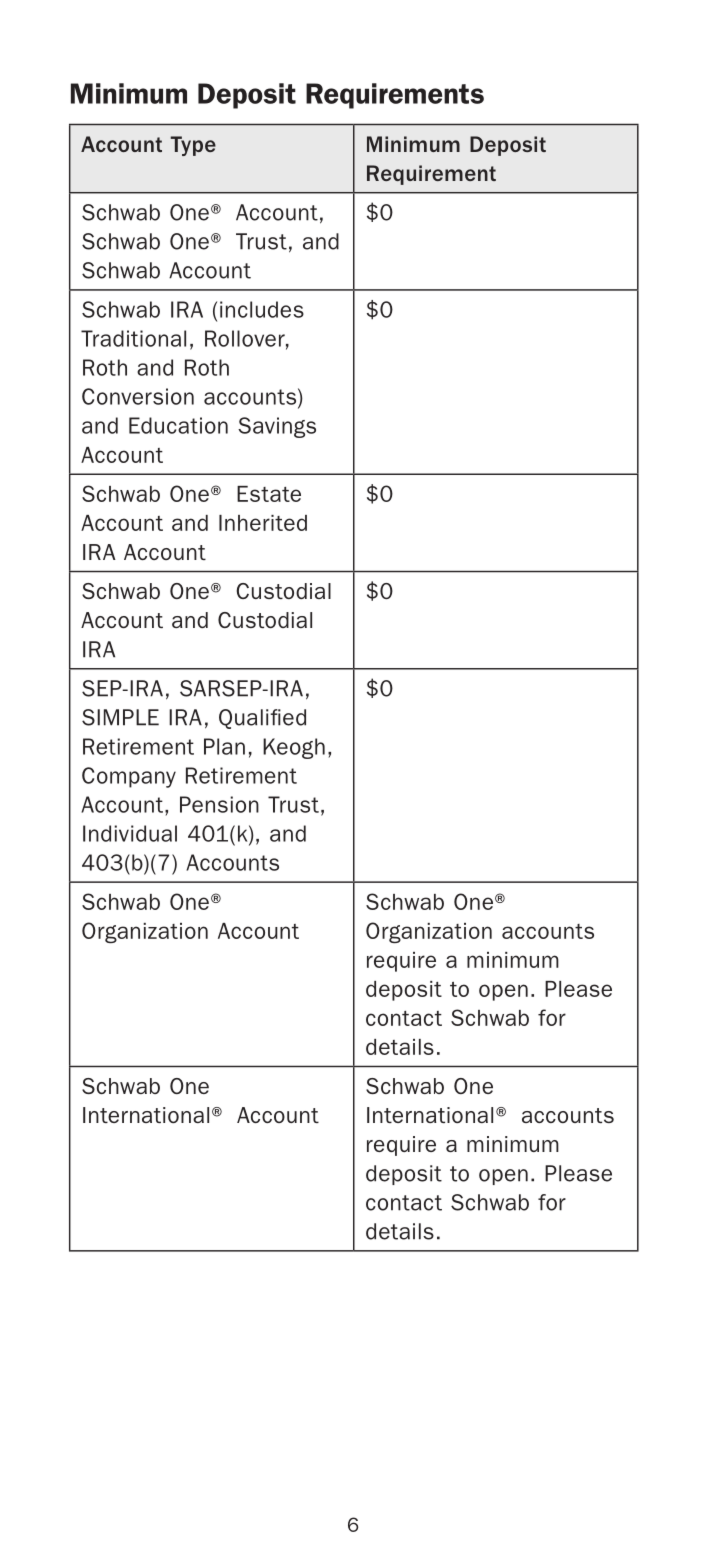 The image size is (706, 1568). I want to click on Individual, so click(130, 833).
